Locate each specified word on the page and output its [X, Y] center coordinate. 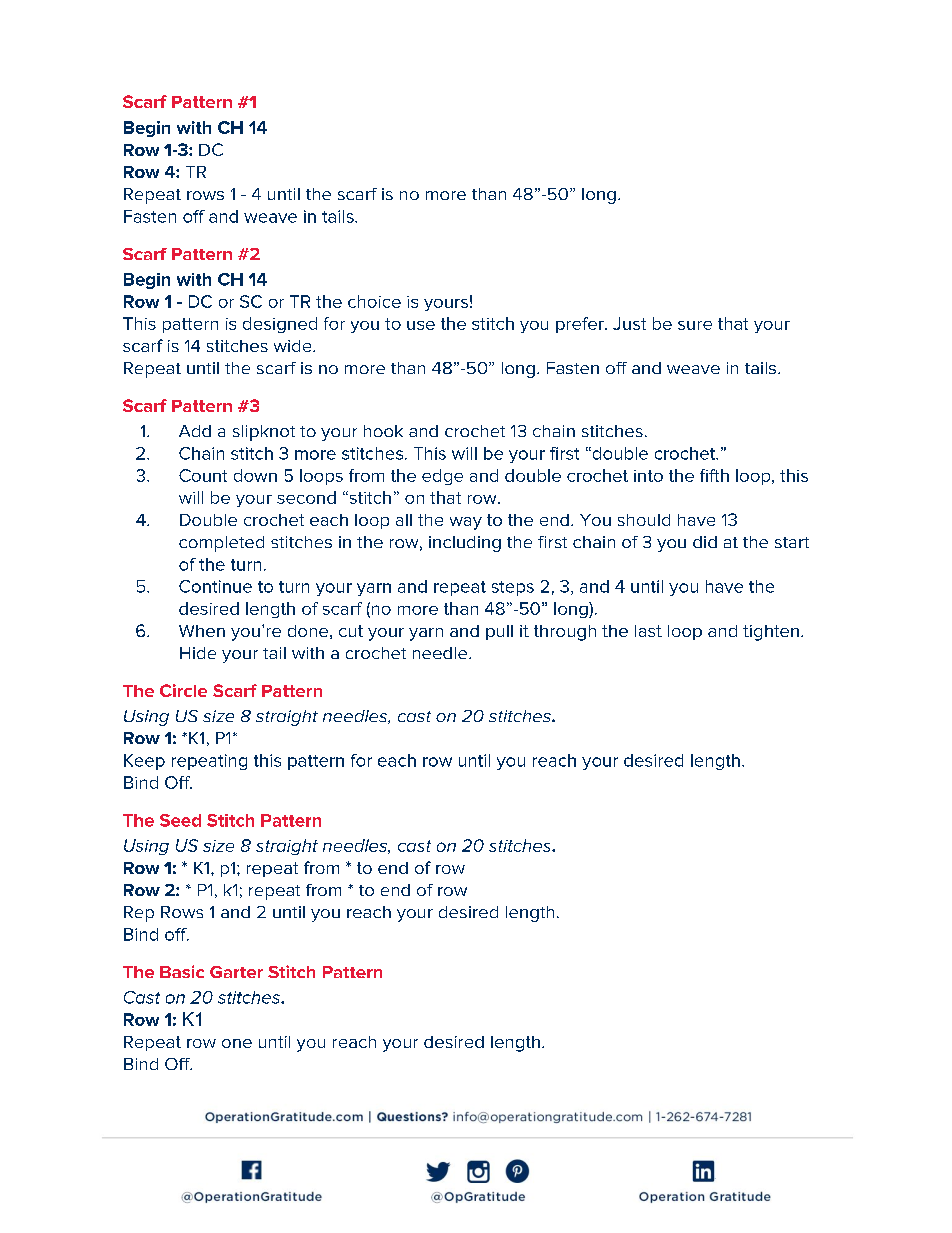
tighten [771, 633]
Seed [180, 820]
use [421, 325]
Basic [182, 971]
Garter [236, 972]
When [202, 631]
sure [695, 325]
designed [280, 325]
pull [499, 632]
